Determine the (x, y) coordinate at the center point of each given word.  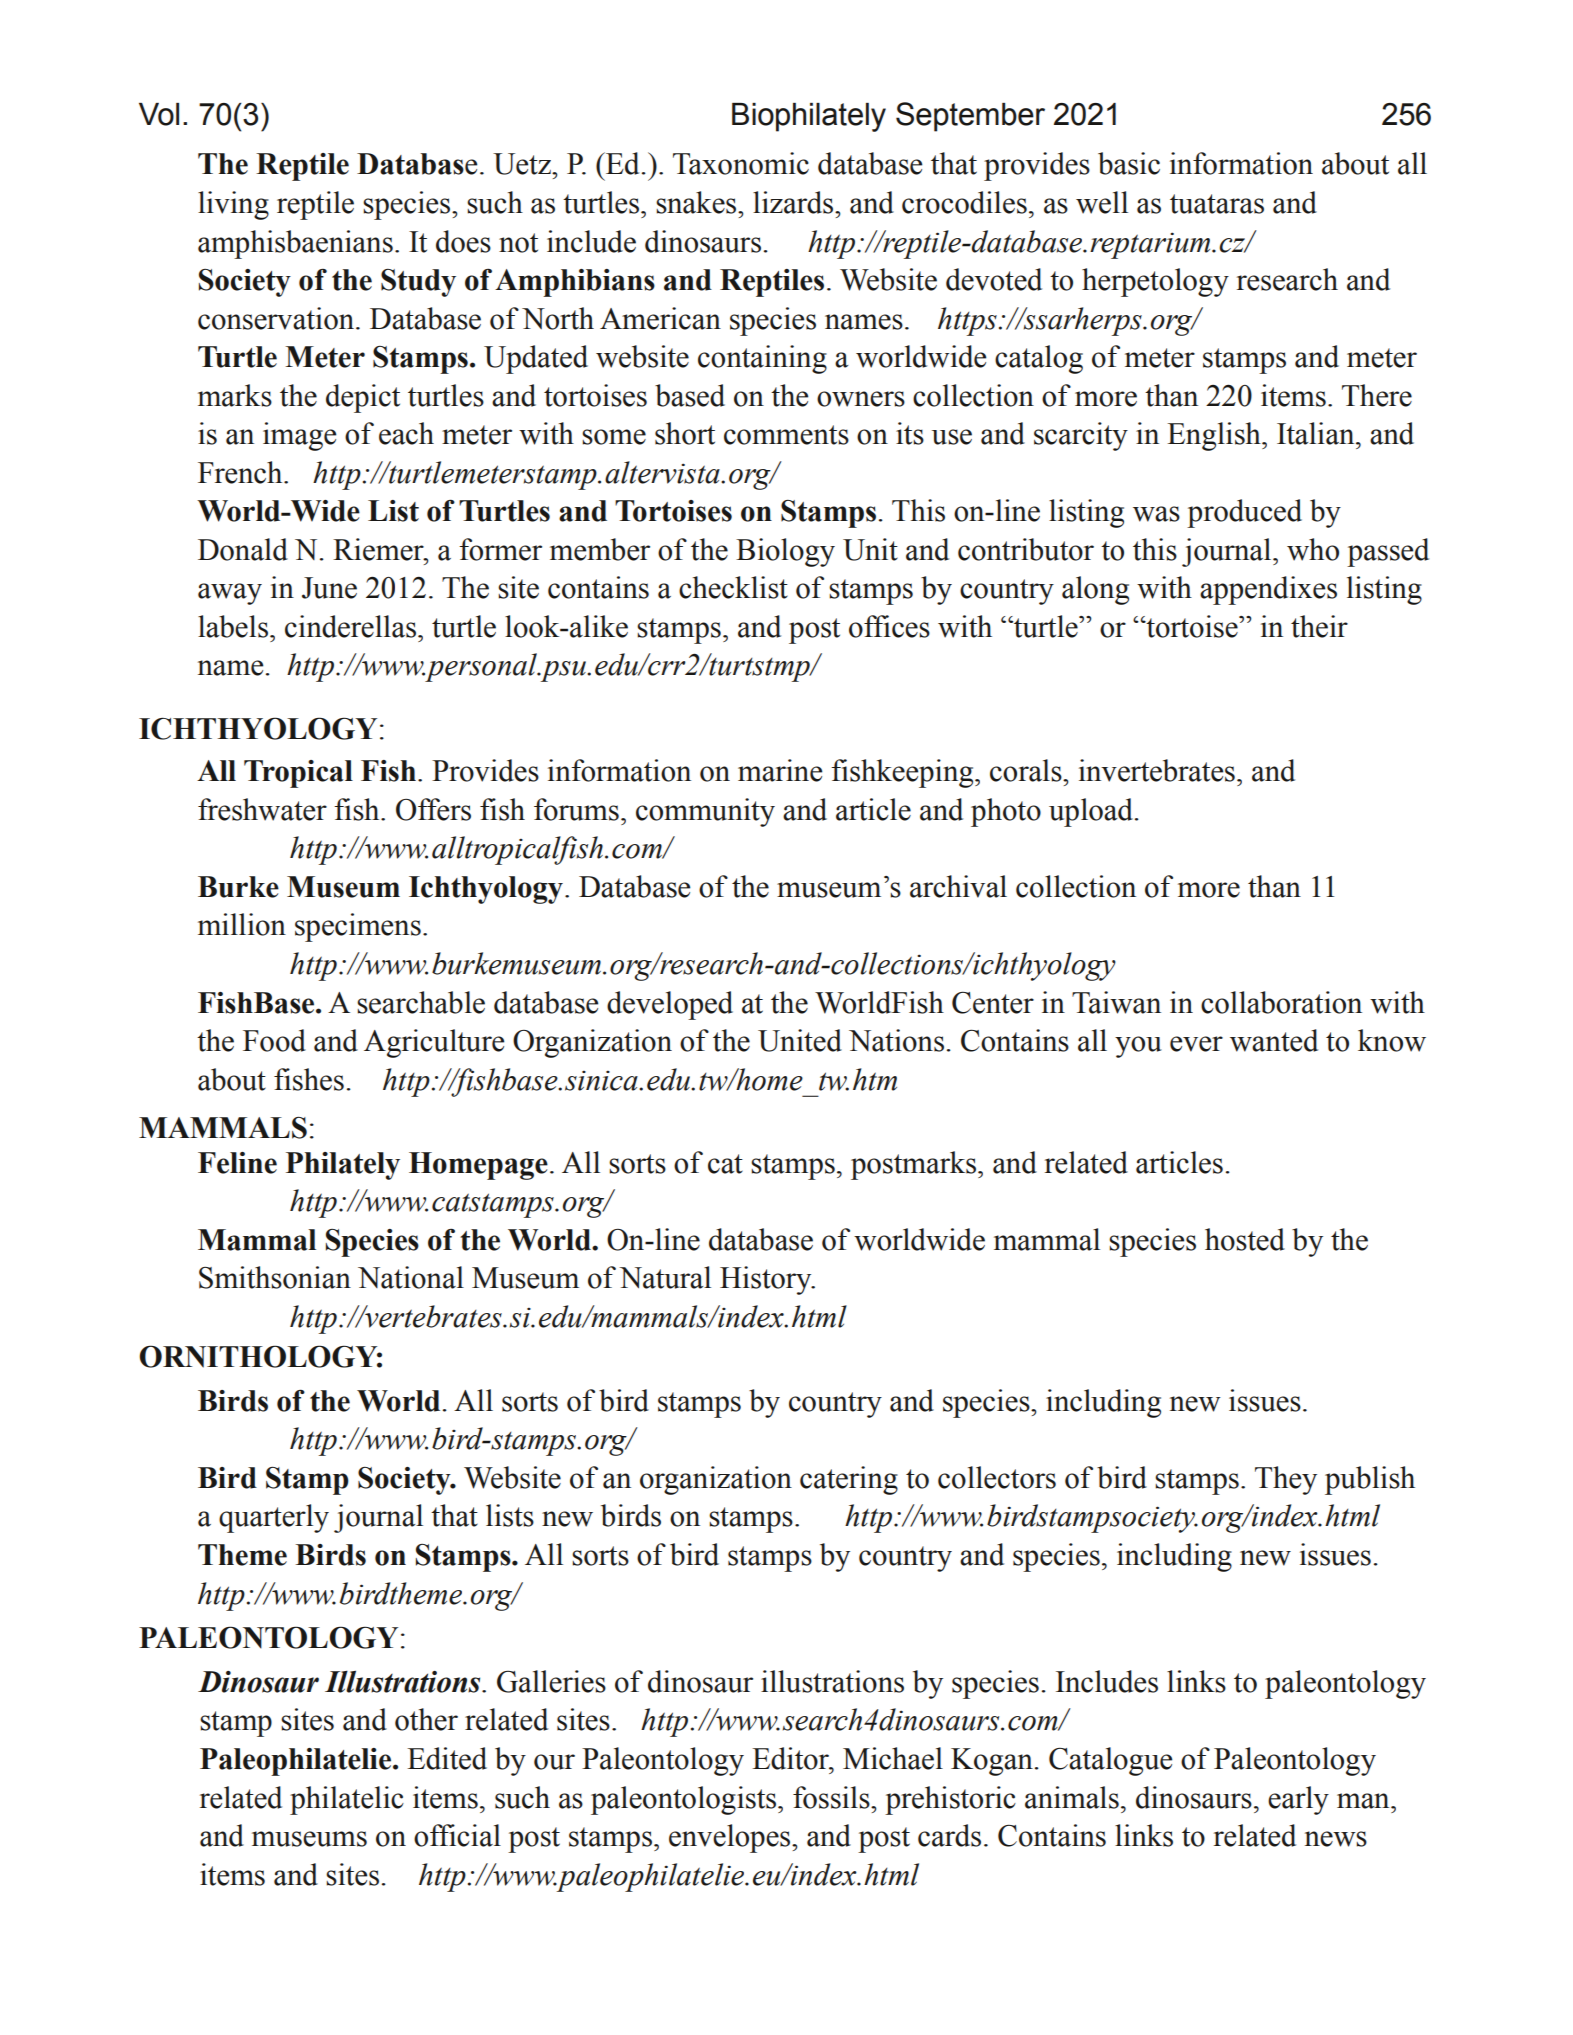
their (1319, 626)
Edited (447, 1758)
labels (233, 626)
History (767, 1280)
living (233, 205)
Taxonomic (741, 163)
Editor (792, 1759)
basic (1129, 163)
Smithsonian (275, 1277)
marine (780, 770)
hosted (1245, 1239)
